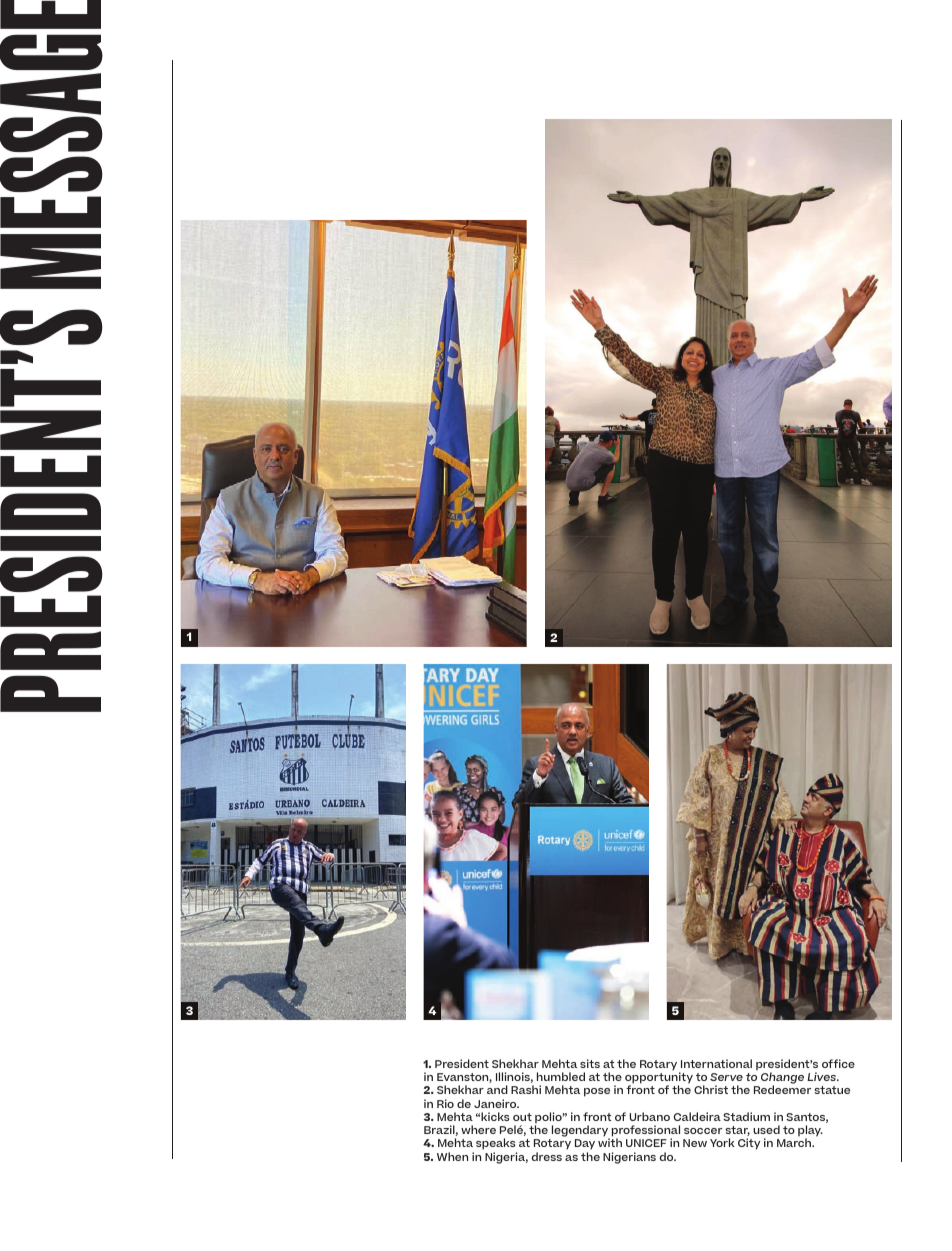 Image resolution: width=952 pixels, height=1251 pixels. Describe the element at coordinates (452, 1156) in the page. I see `When` at that location.
